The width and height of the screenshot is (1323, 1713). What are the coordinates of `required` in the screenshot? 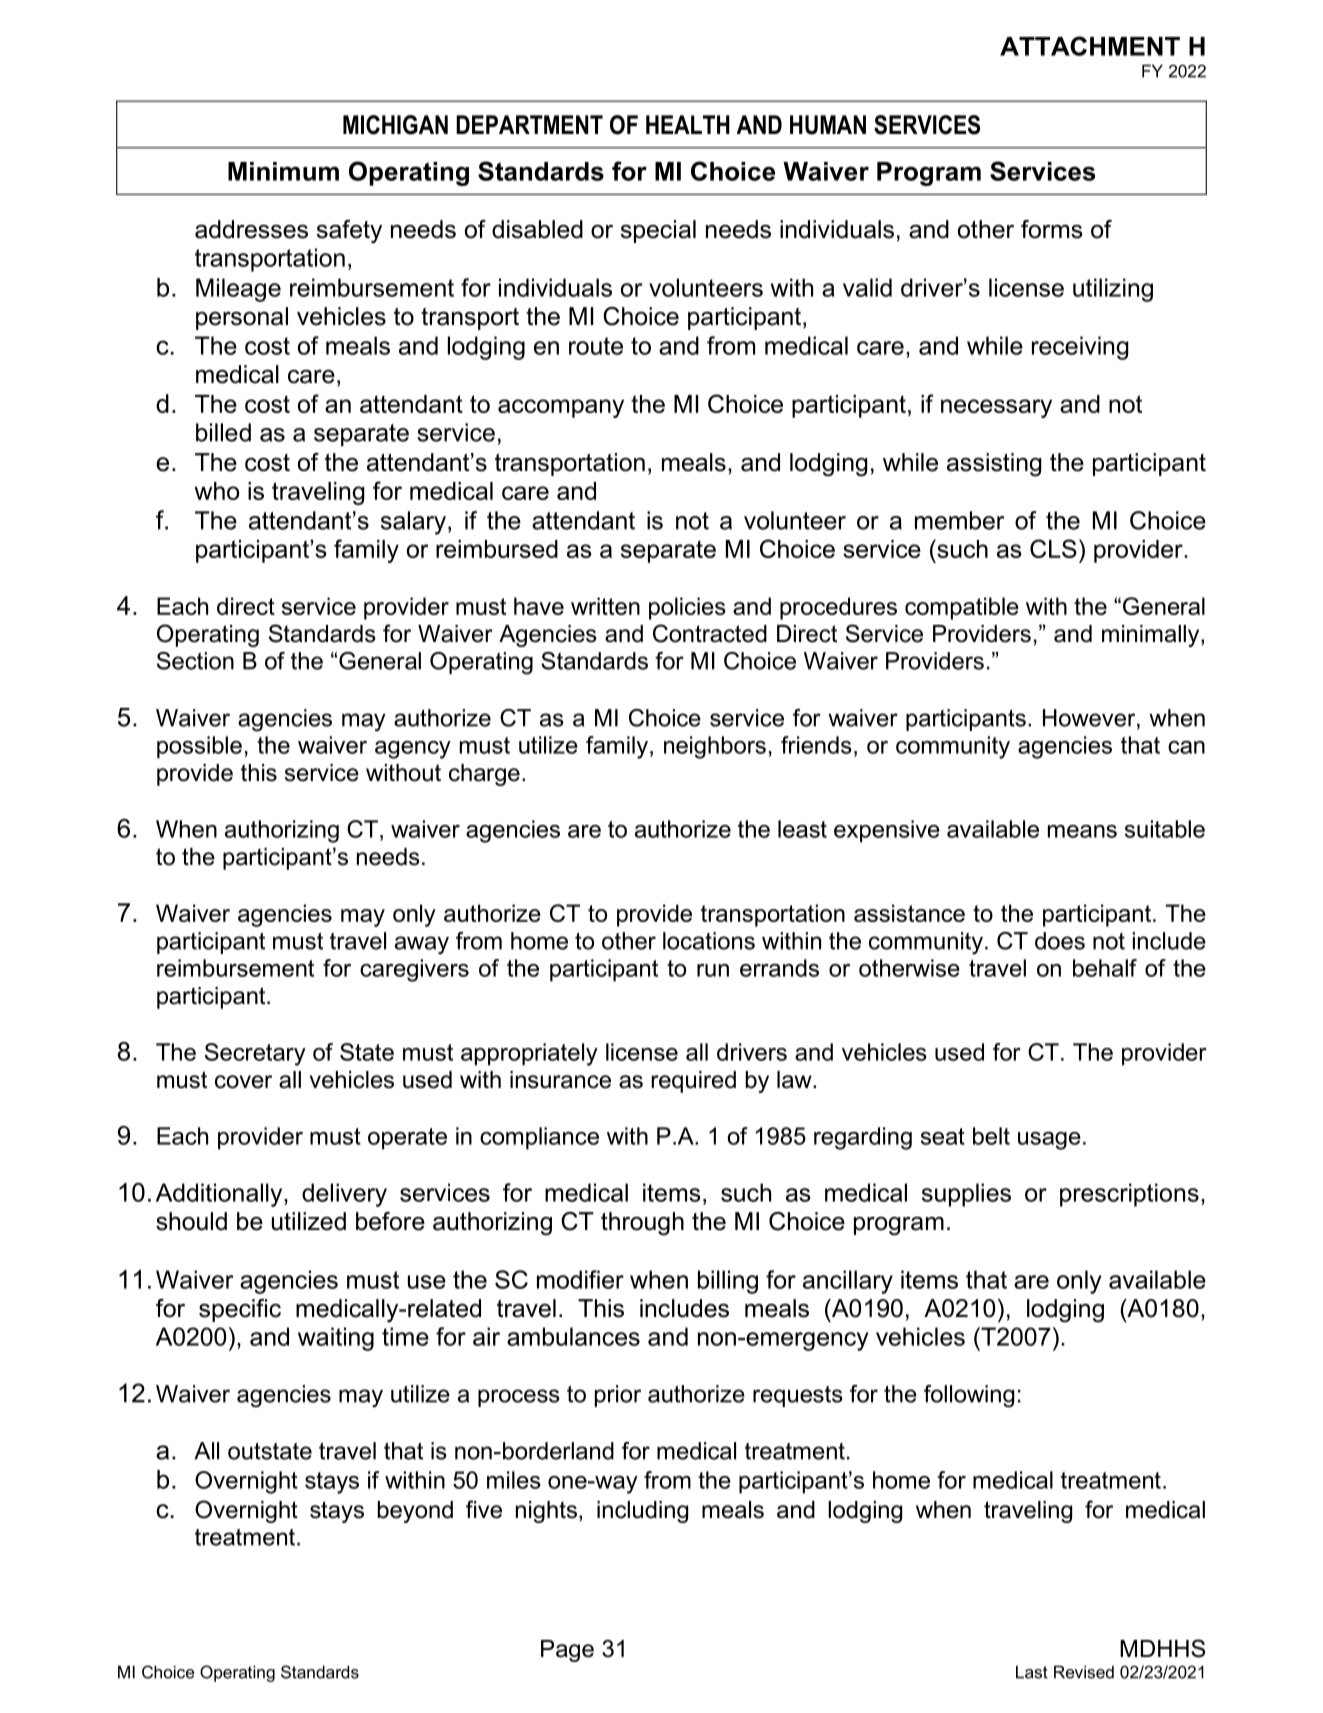 It's located at (693, 1082).
